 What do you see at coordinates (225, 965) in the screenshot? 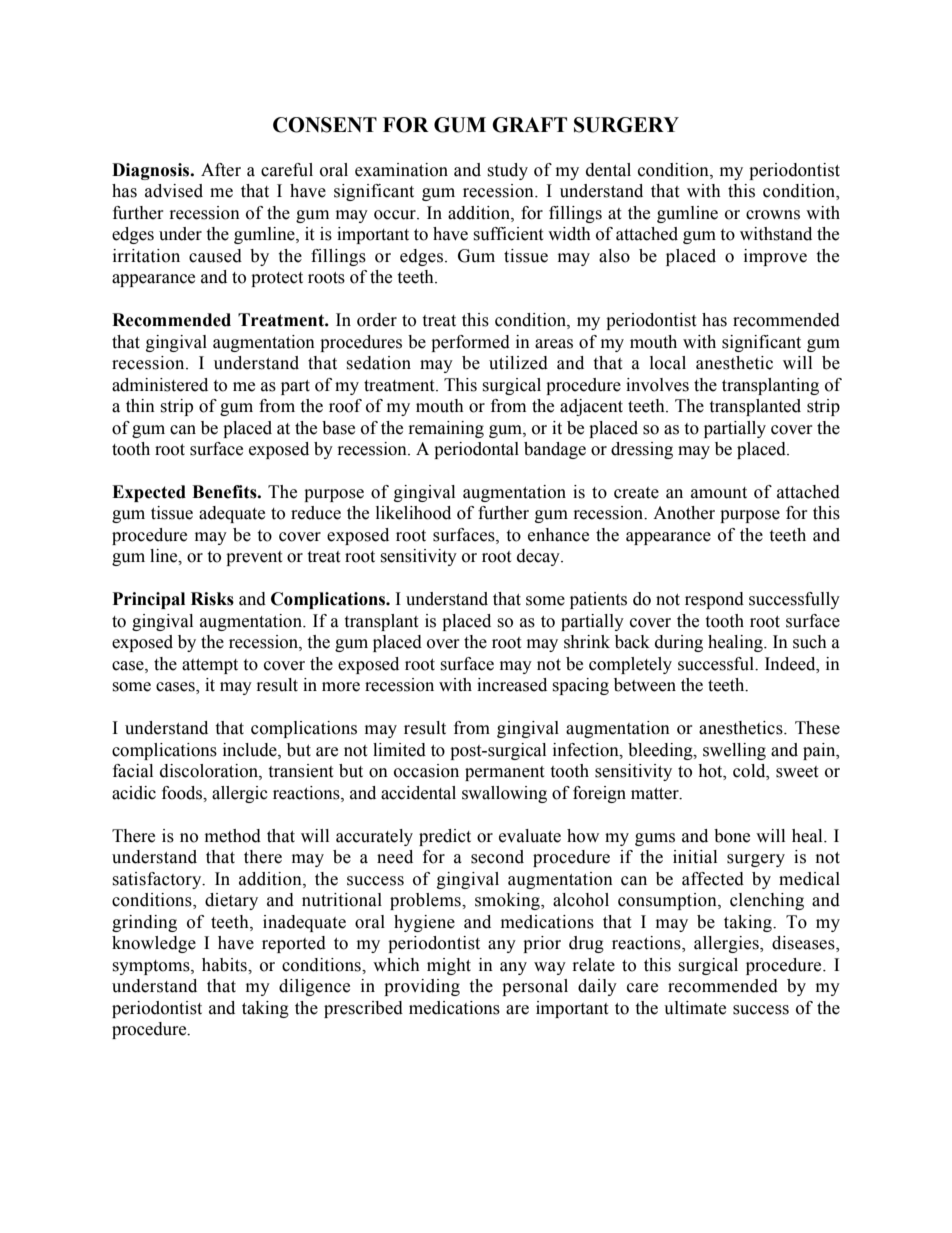
I see `habits` at bounding box center [225, 965].
